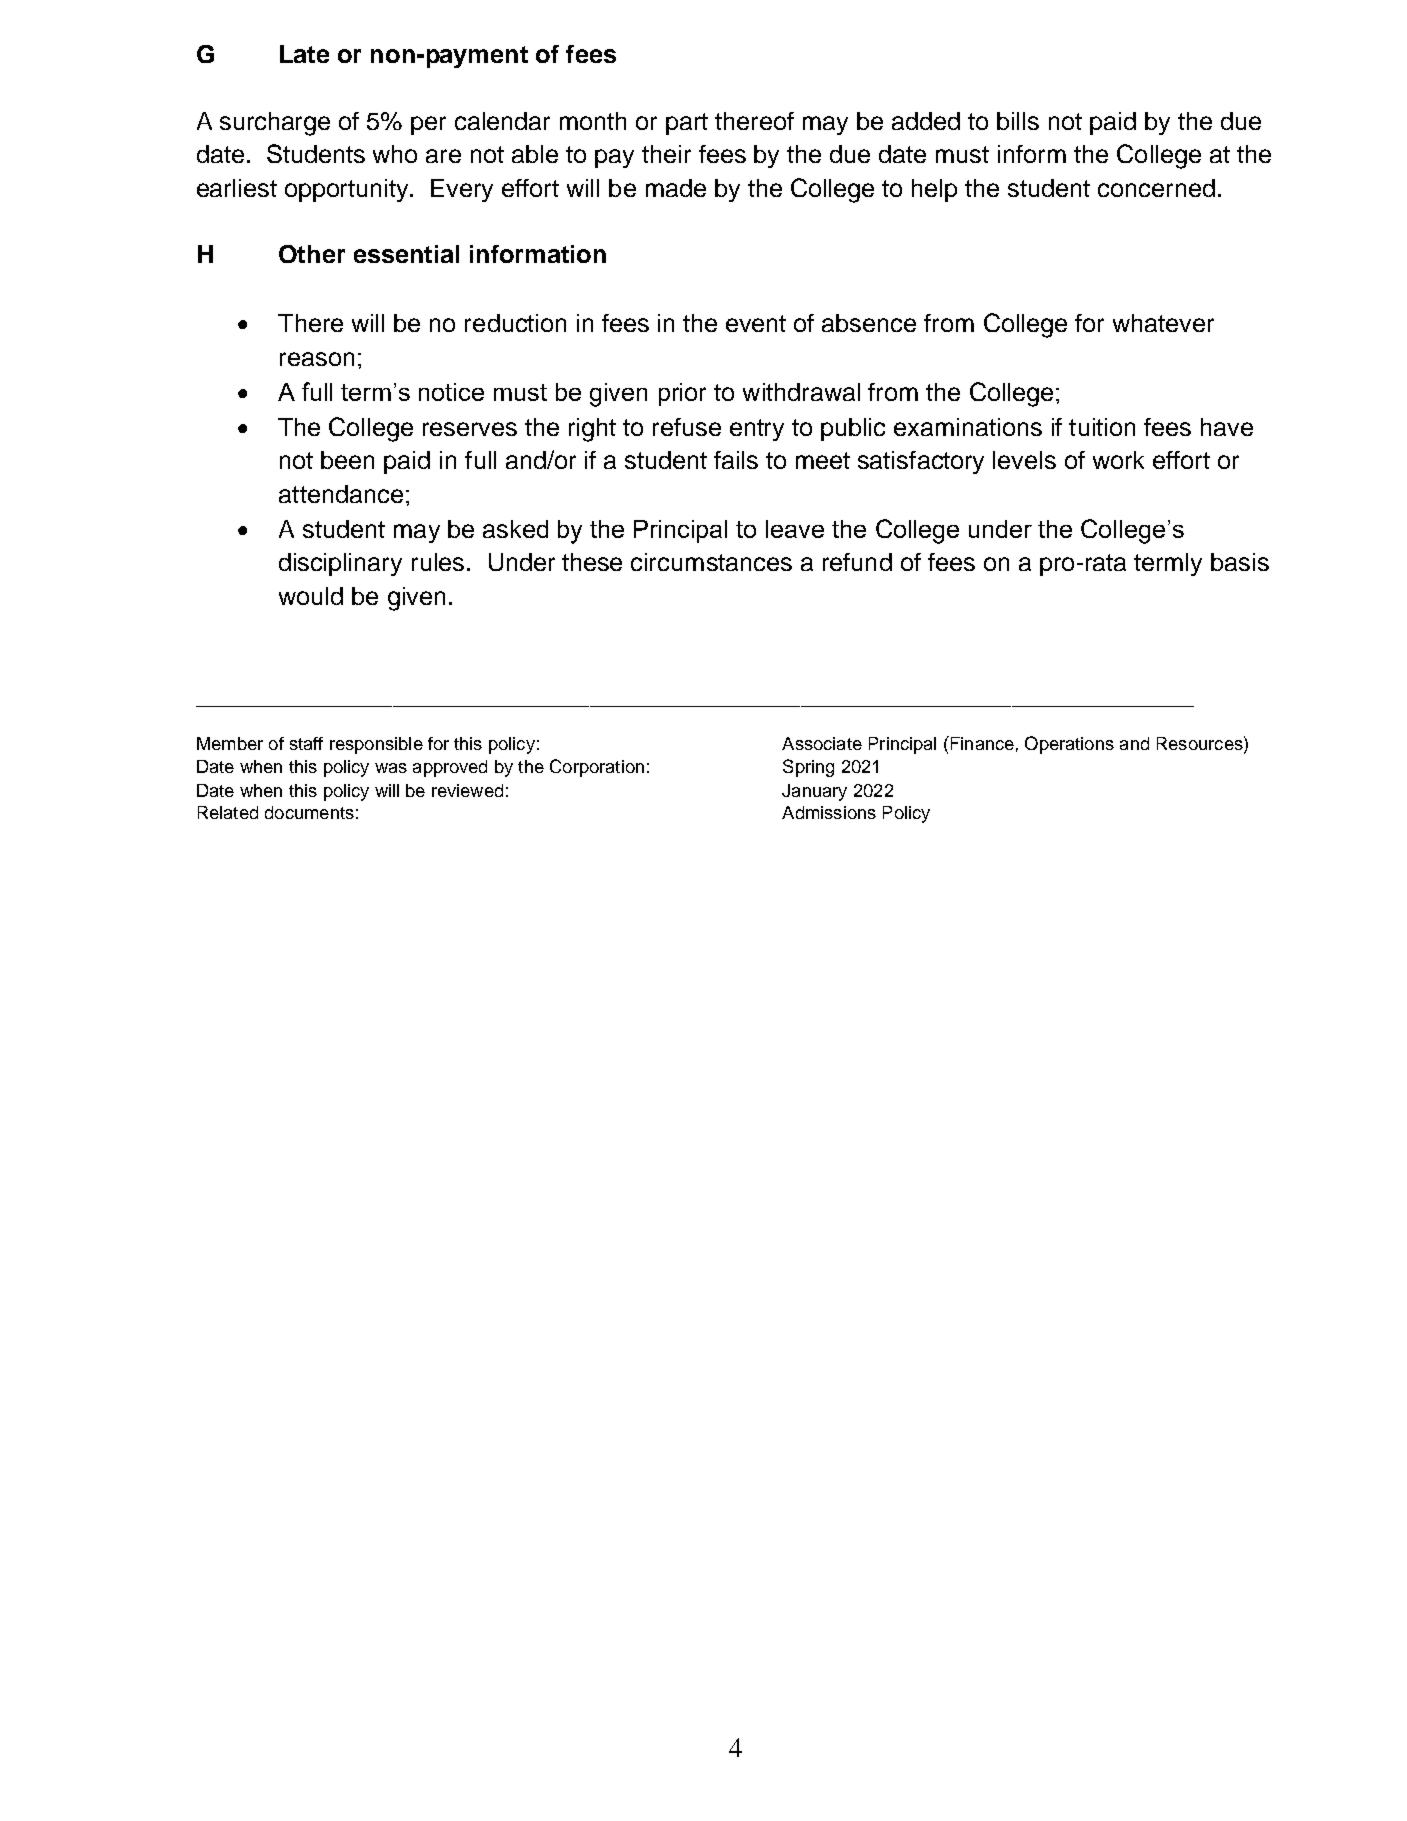 The image size is (1407, 1821). Describe the element at coordinates (1163, 323) in the document. I see `whatever` at that location.
